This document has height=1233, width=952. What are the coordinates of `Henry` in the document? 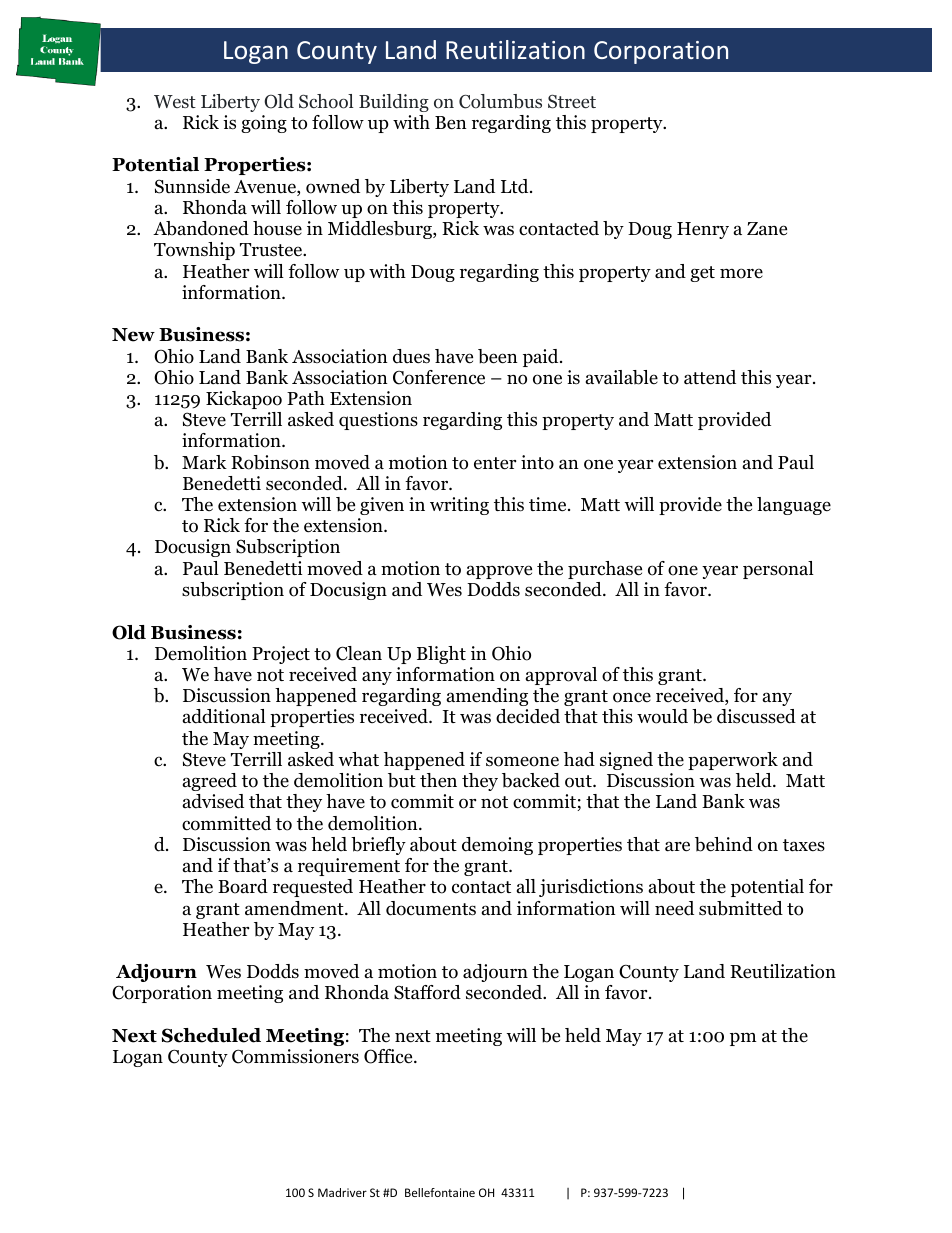 It's located at (703, 230).
